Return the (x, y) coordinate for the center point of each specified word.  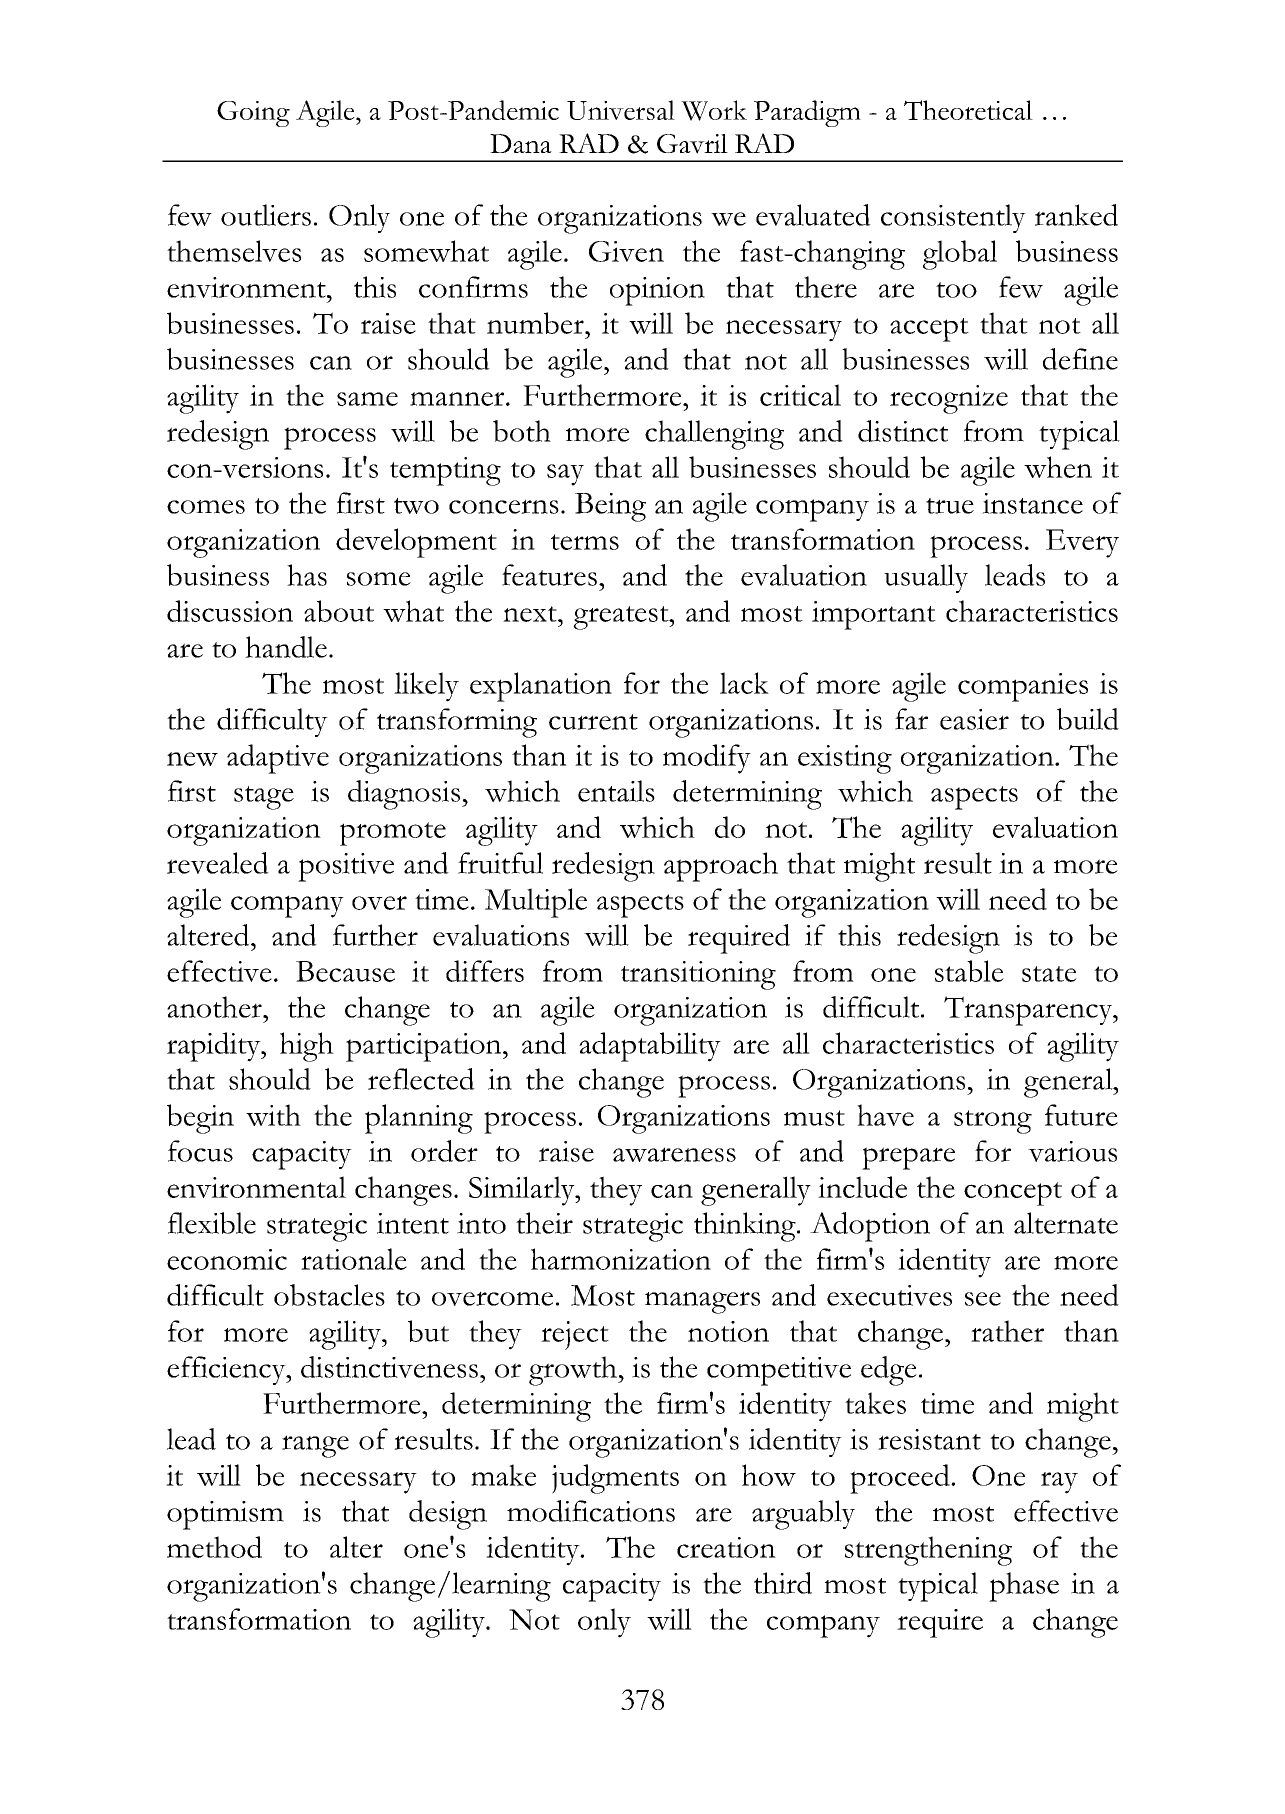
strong (993, 1122)
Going (253, 114)
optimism (225, 1515)
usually (926, 578)
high (307, 1047)
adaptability (650, 1047)
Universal (621, 110)
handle (286, 647)
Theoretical (968, 110)
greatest (622, 618)
